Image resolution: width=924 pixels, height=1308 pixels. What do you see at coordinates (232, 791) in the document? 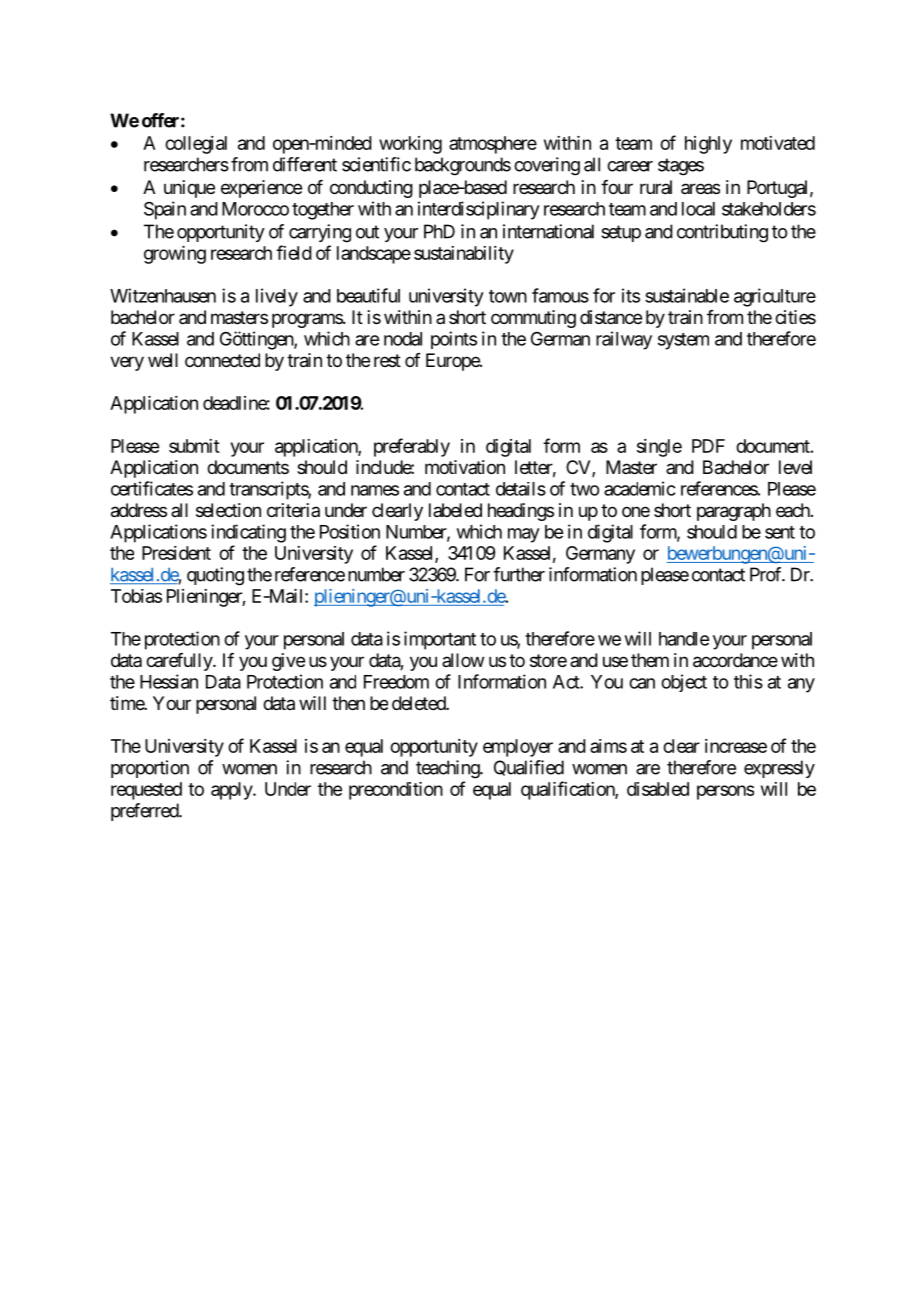
I see `apply` at bounding box center [232, 791].
